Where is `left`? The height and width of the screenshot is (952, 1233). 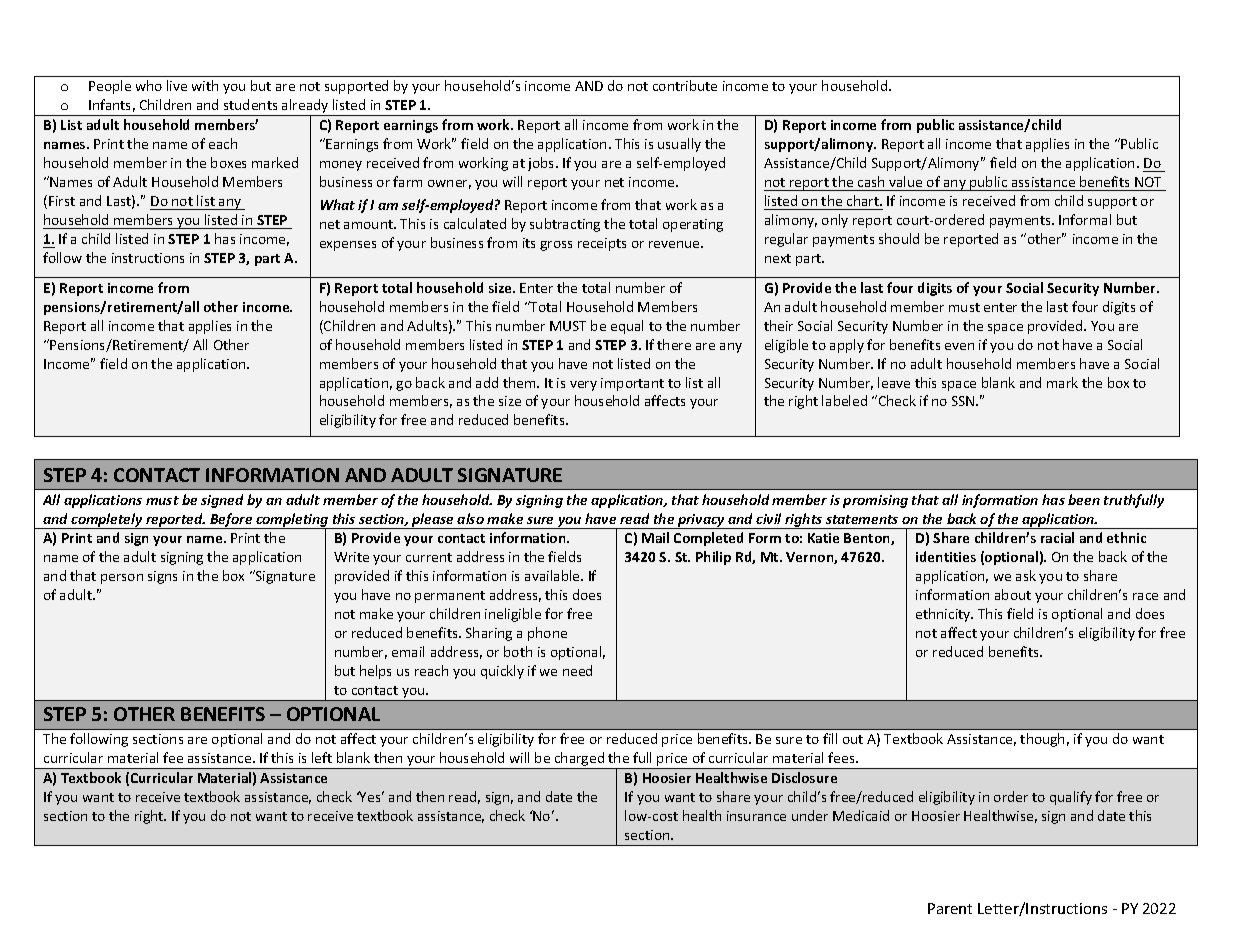 left is located at coordinates (322, 757).
